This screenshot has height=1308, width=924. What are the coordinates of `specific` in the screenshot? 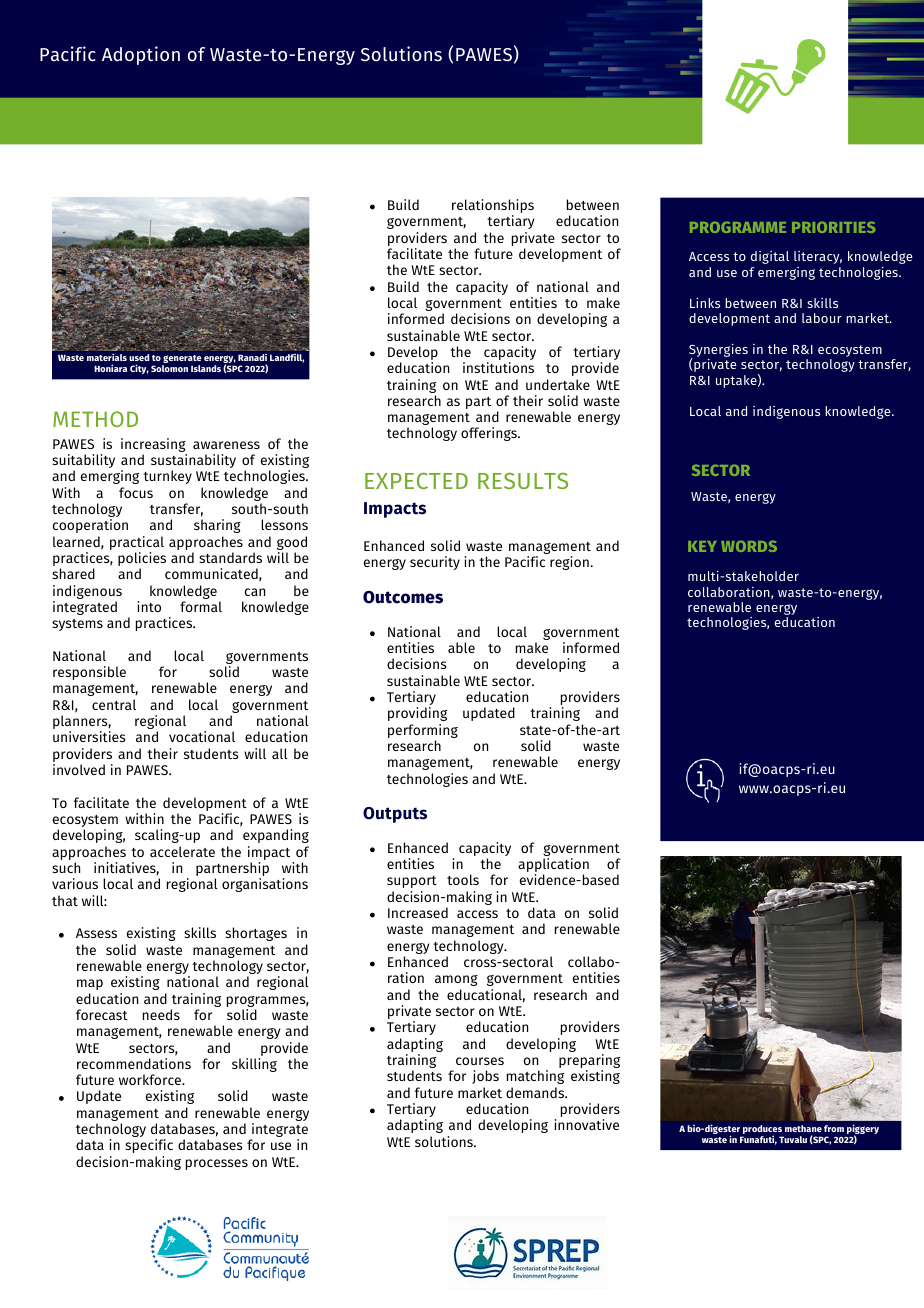 It's located at (149, 1146).
